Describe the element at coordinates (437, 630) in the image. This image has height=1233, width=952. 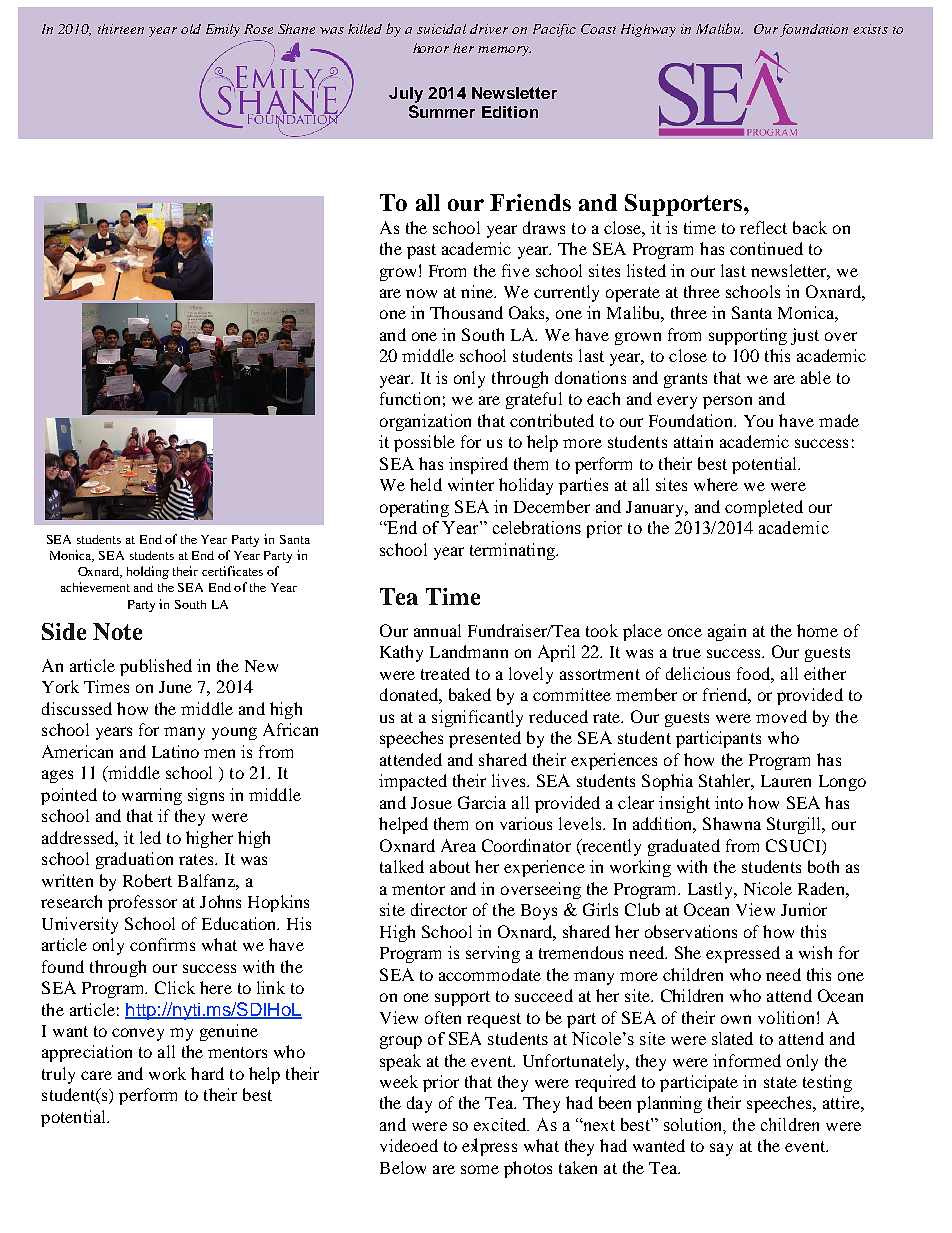
I see `annual` at that location.
